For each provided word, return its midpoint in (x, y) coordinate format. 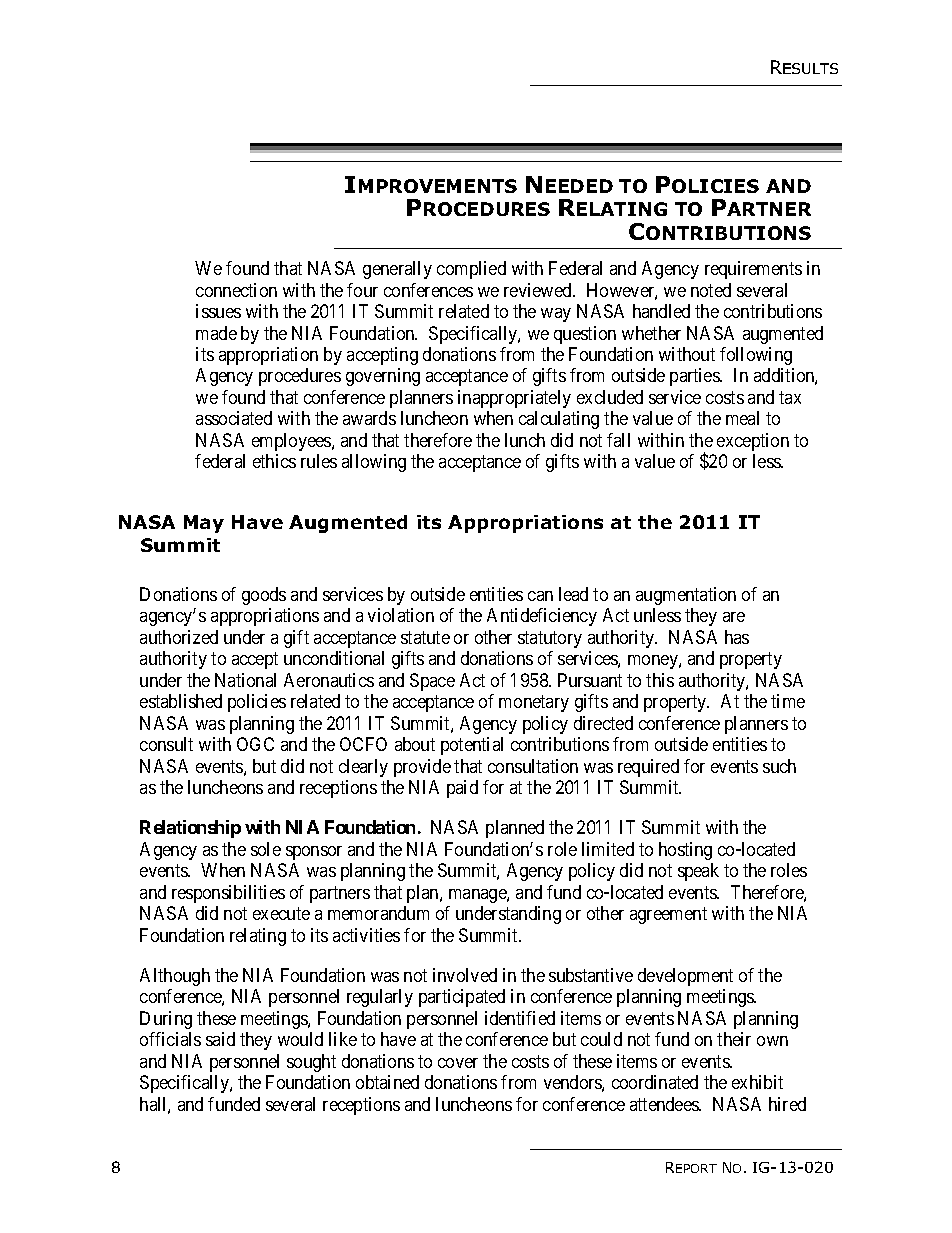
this (660, 680)
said (220, 1039)
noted (711, 290)
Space (432, 682)
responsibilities (228, 894)
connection (236, 290)
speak (698, 872)
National (245, 680)
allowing (374, 463)
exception (753, 442)
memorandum (378, 913)
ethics (274, 461)
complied (471, 270)
